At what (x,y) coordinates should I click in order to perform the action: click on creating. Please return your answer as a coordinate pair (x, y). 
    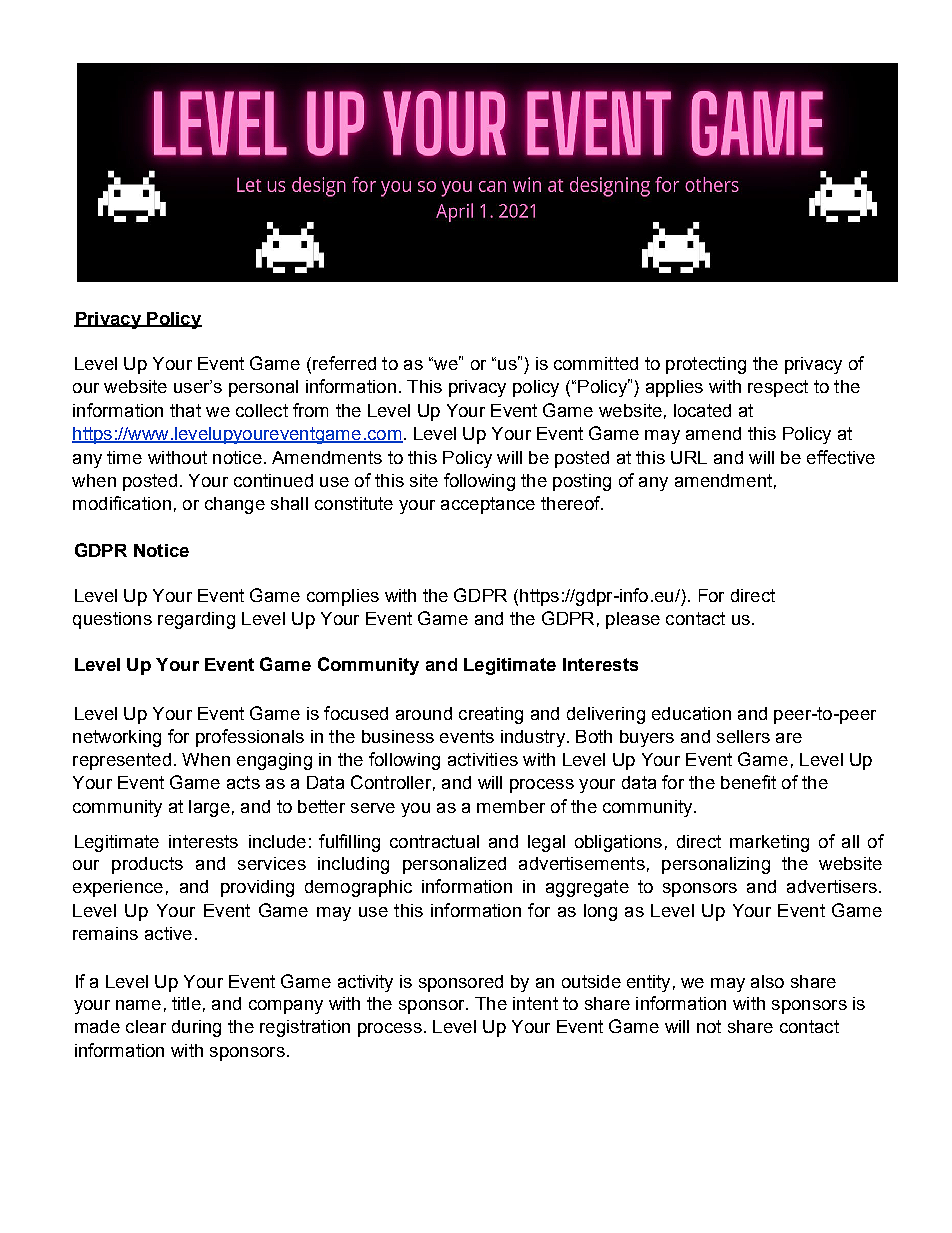
    Looking at the image, I should click on (491, 715).
